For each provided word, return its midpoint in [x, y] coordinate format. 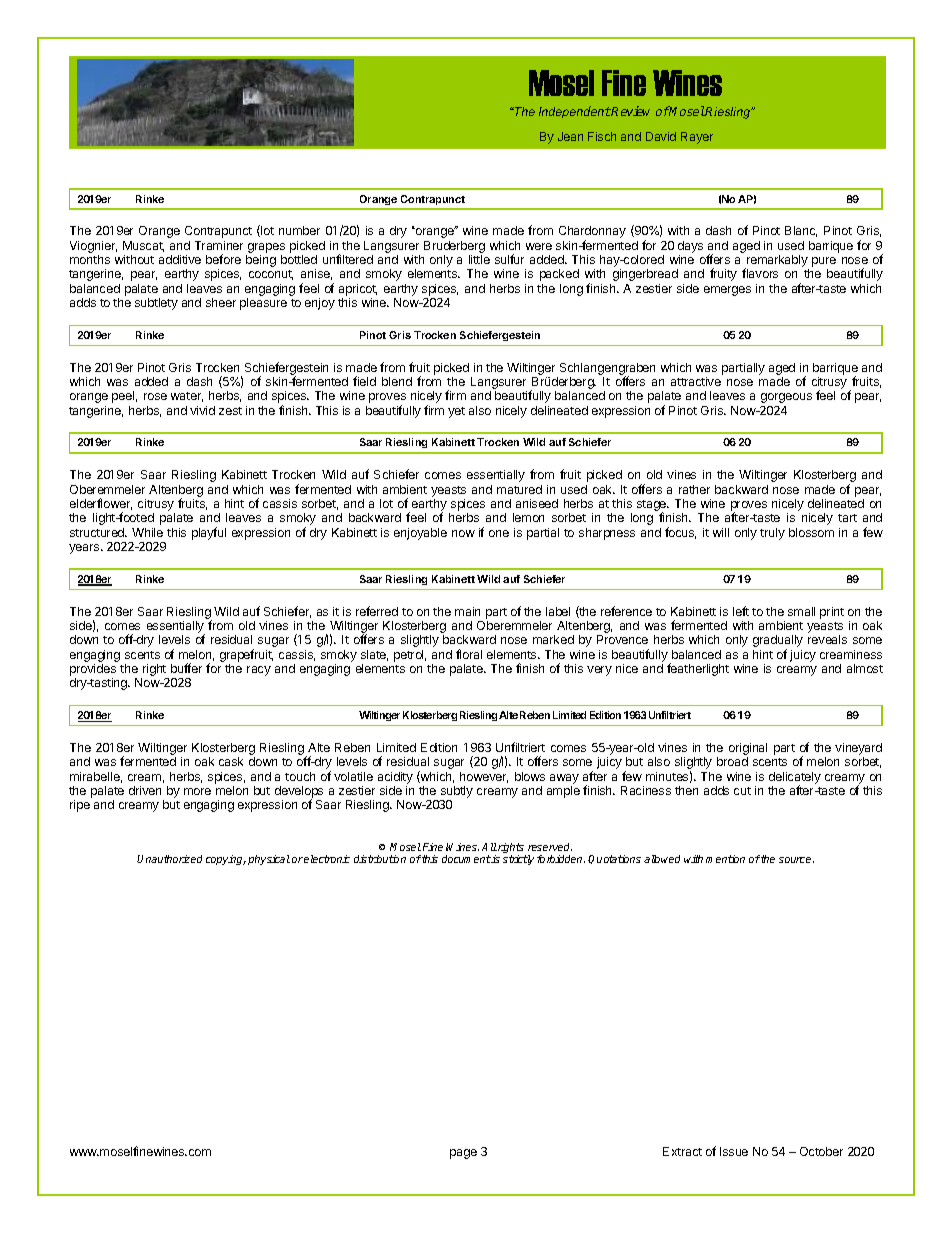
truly [772, 534]
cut [742, 791]
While [147, 532]
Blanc [801, 231]
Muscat [143, 246]
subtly [456, 793]
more [197, 791]
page [463, 1154]
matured [519, 489]
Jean [570, 136]
